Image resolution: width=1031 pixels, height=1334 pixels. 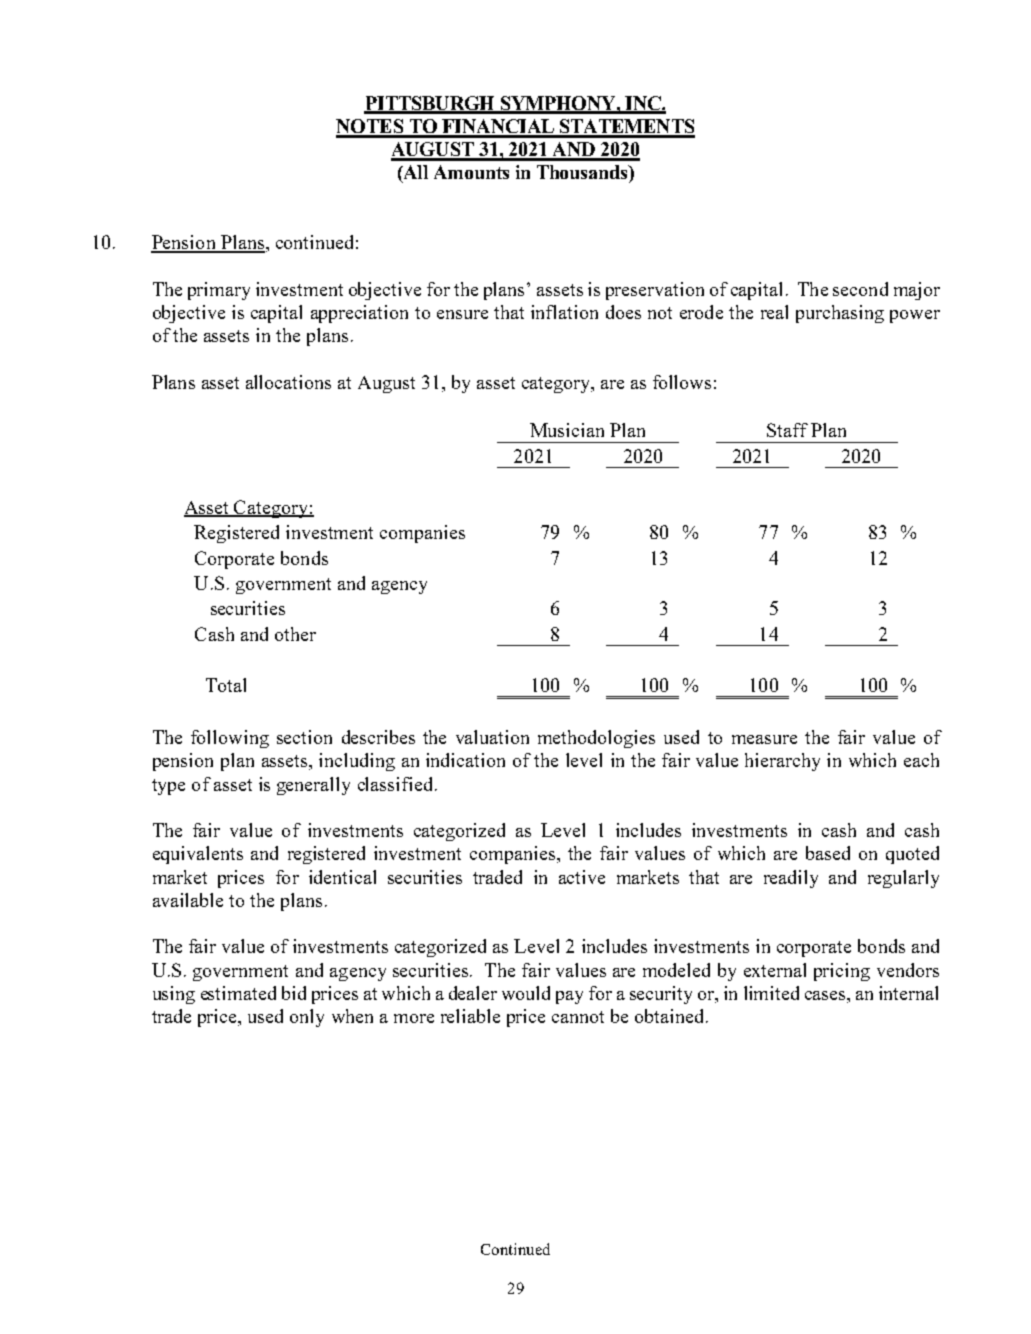 I want to click on Staff, so click(x=787, y=430).
